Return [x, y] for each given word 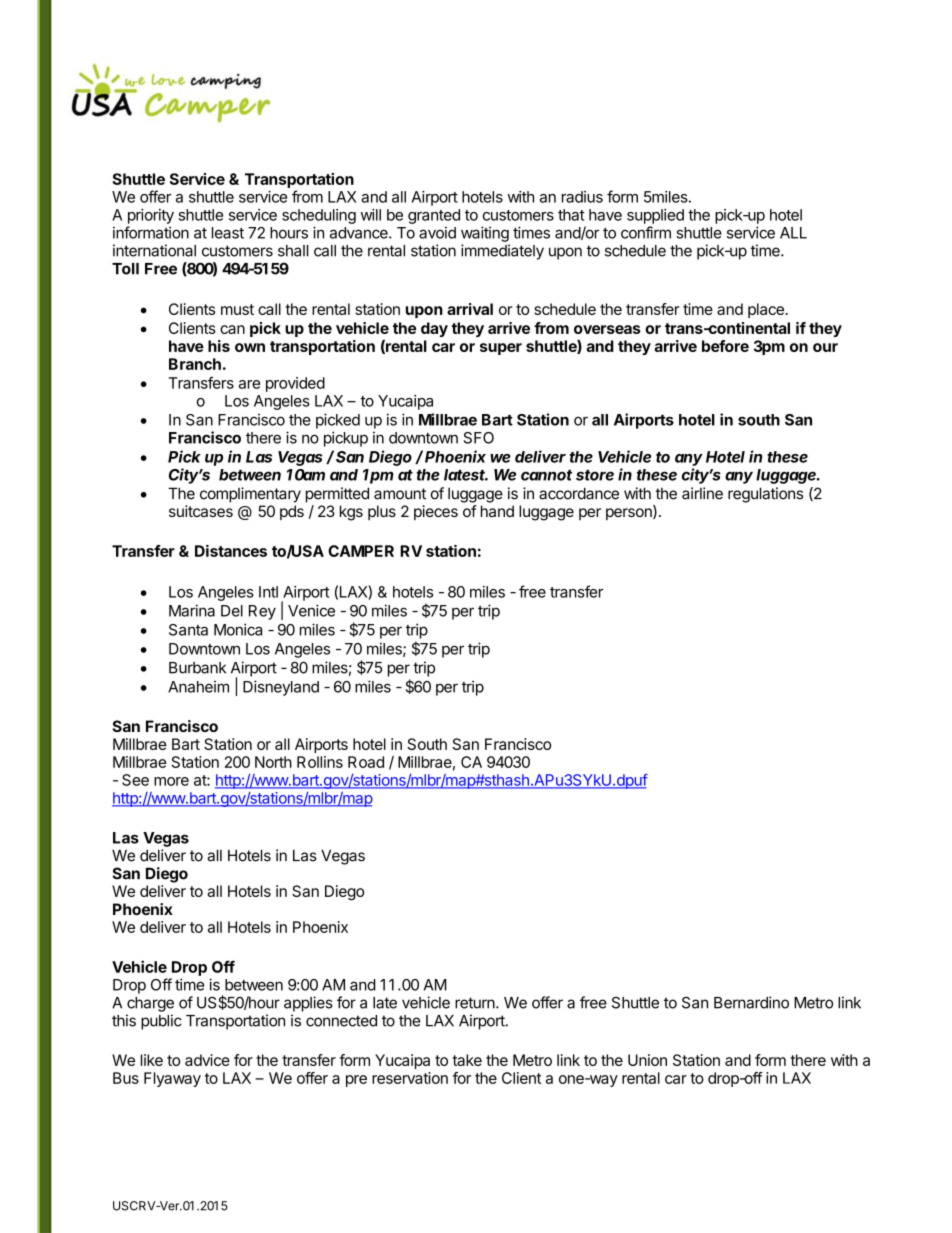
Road [366, 762]
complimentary [250, 495]
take [467, 1060]
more [171, 781]
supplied [655, 216]
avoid [437, 232]
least [228, 233]
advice [207, 1060]
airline [702, 493]
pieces [436, 512]
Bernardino [751, 1002]
